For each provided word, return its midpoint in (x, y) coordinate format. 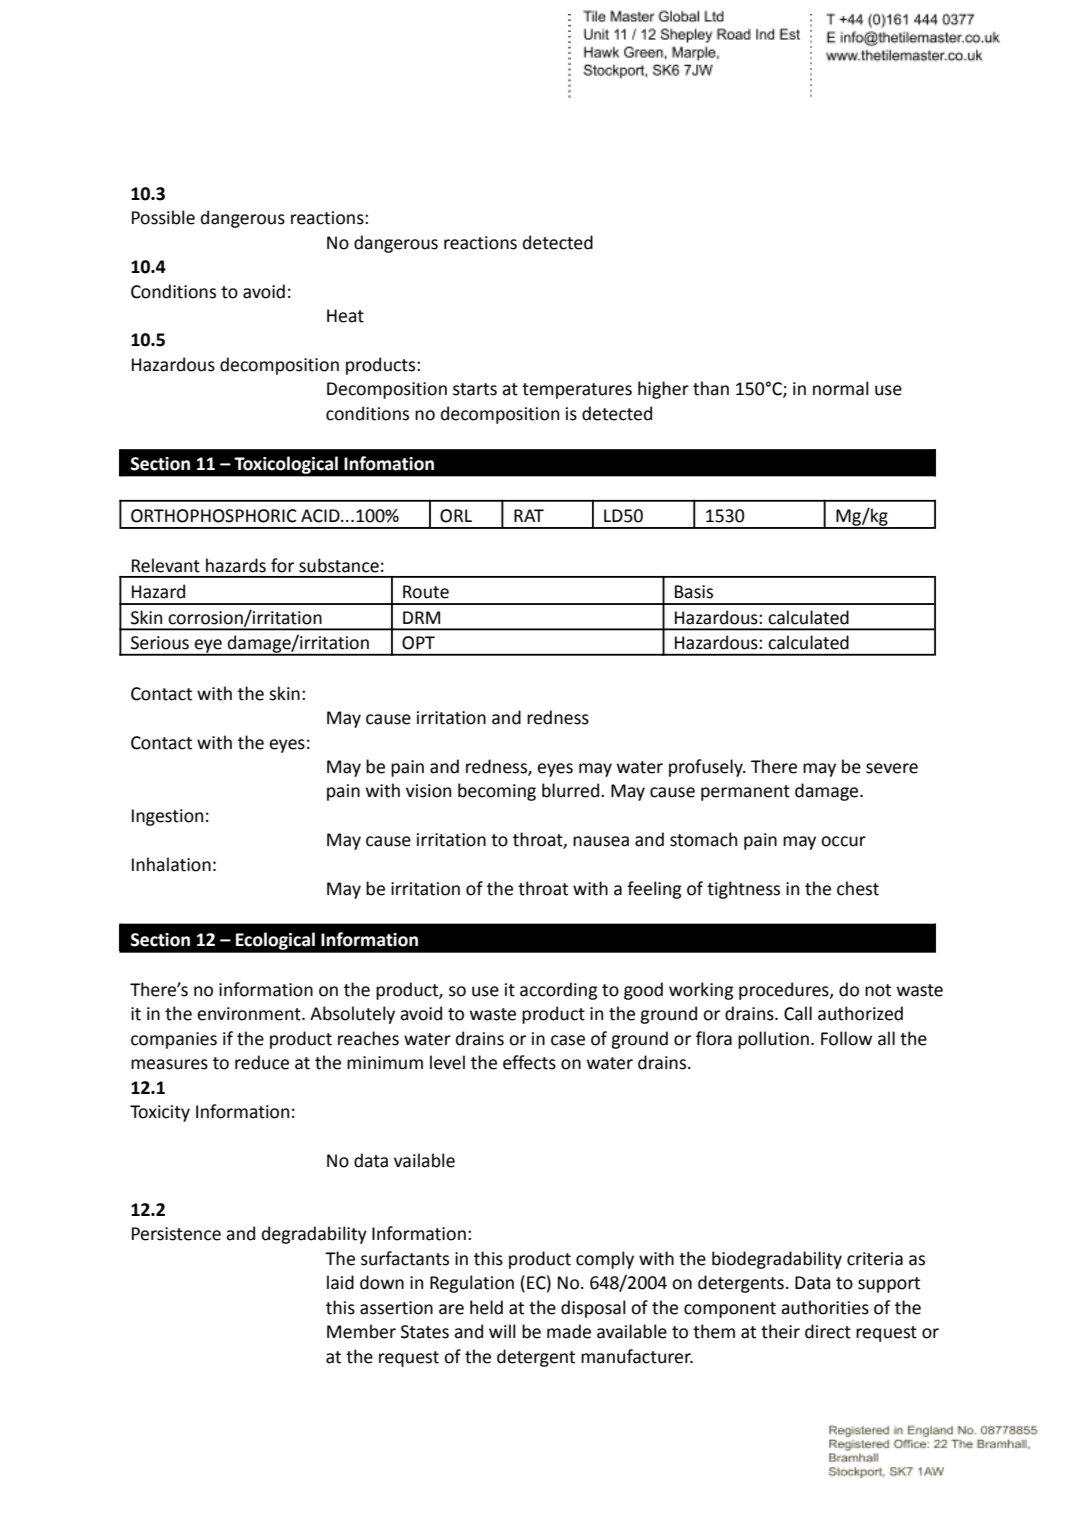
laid (340, 1282)
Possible (163, 217)
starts (475, 389)
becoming (497, 792)
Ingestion (167, 817)
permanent (745, 793)
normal (841, 388)
